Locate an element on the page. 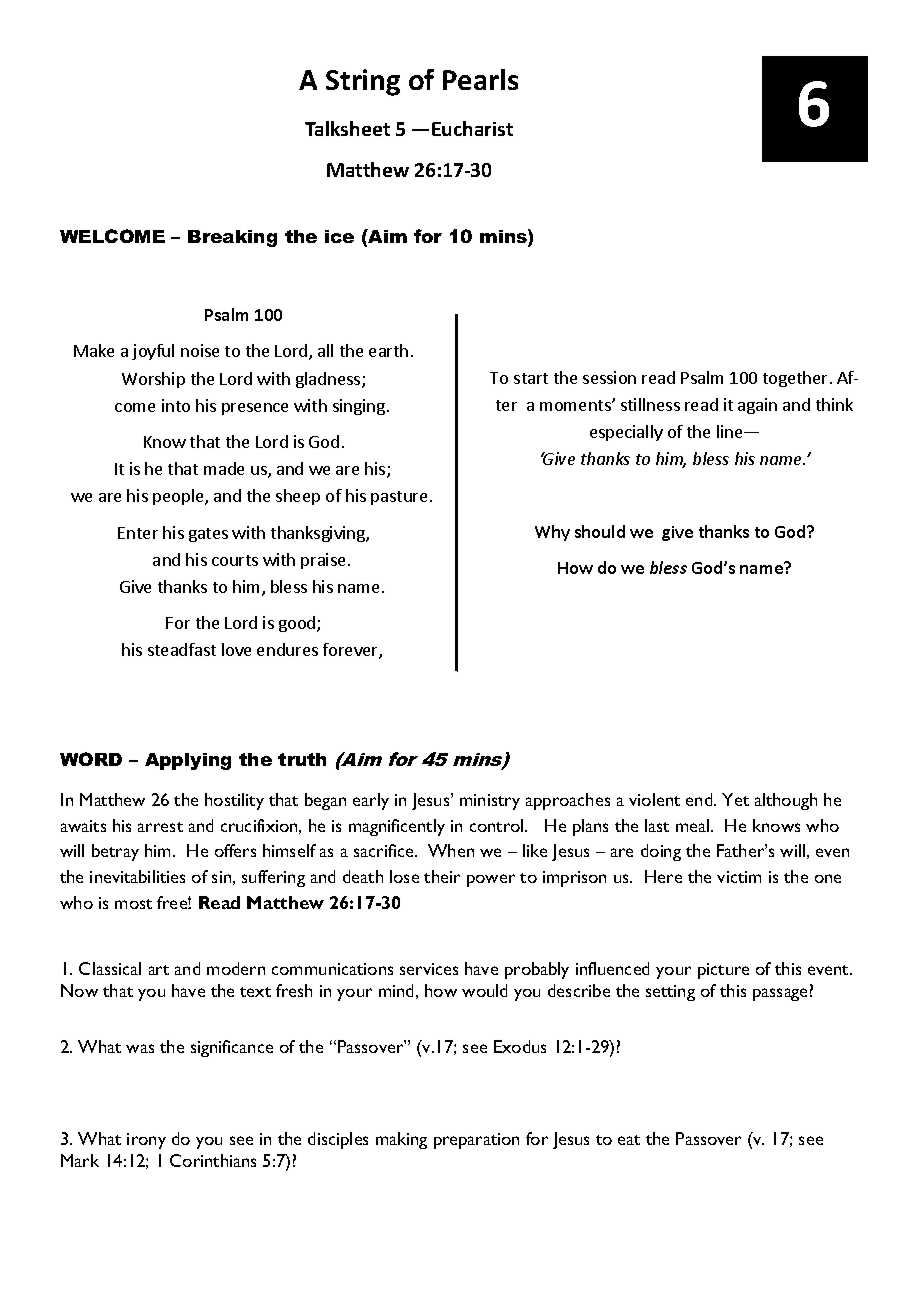  Applying is located at coordinates (188, 761).
